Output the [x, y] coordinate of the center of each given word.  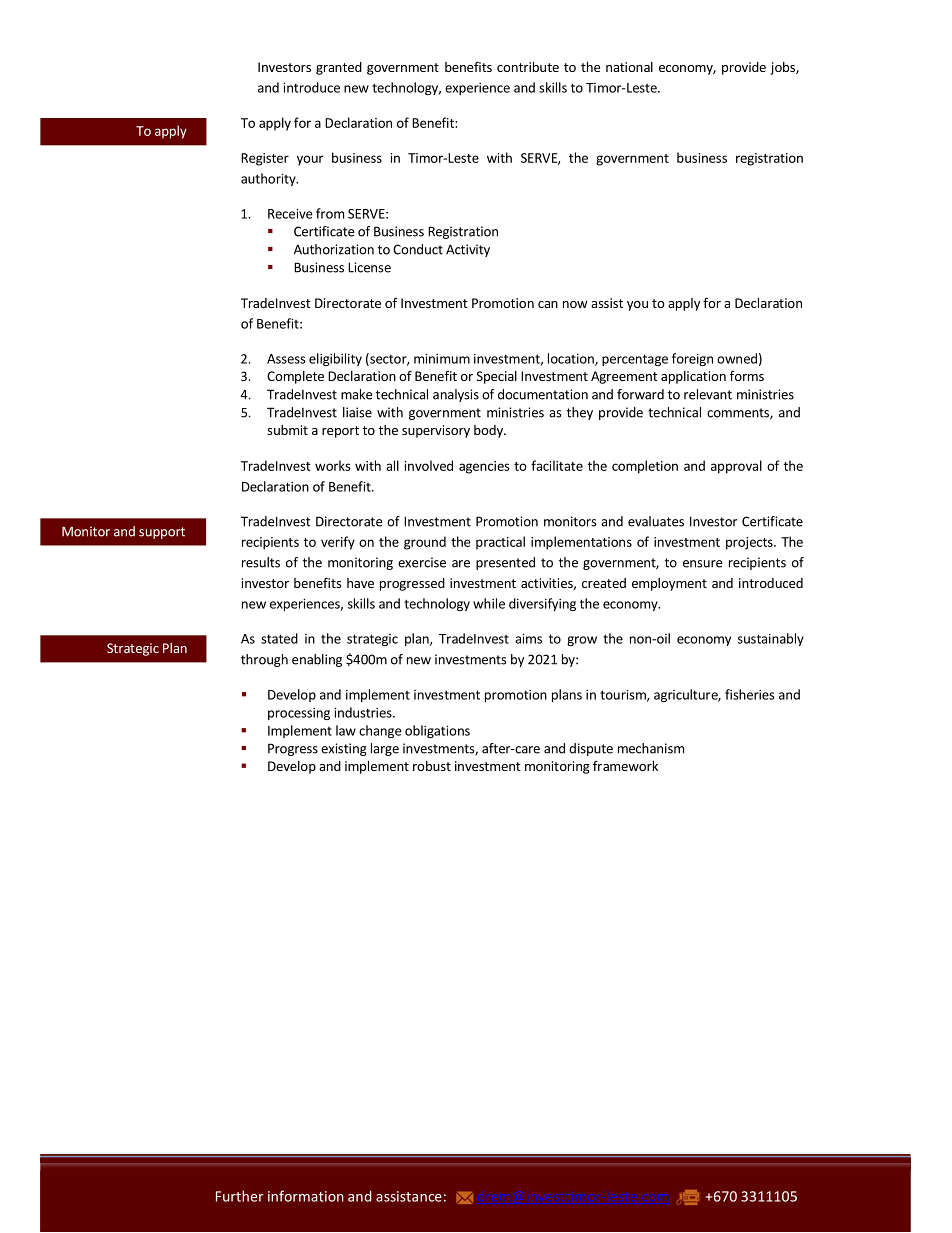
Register [265, 159]
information [306, 1196]
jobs [783, 68]
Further [240, 1196]
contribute [528, 67]
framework [625, 765]
